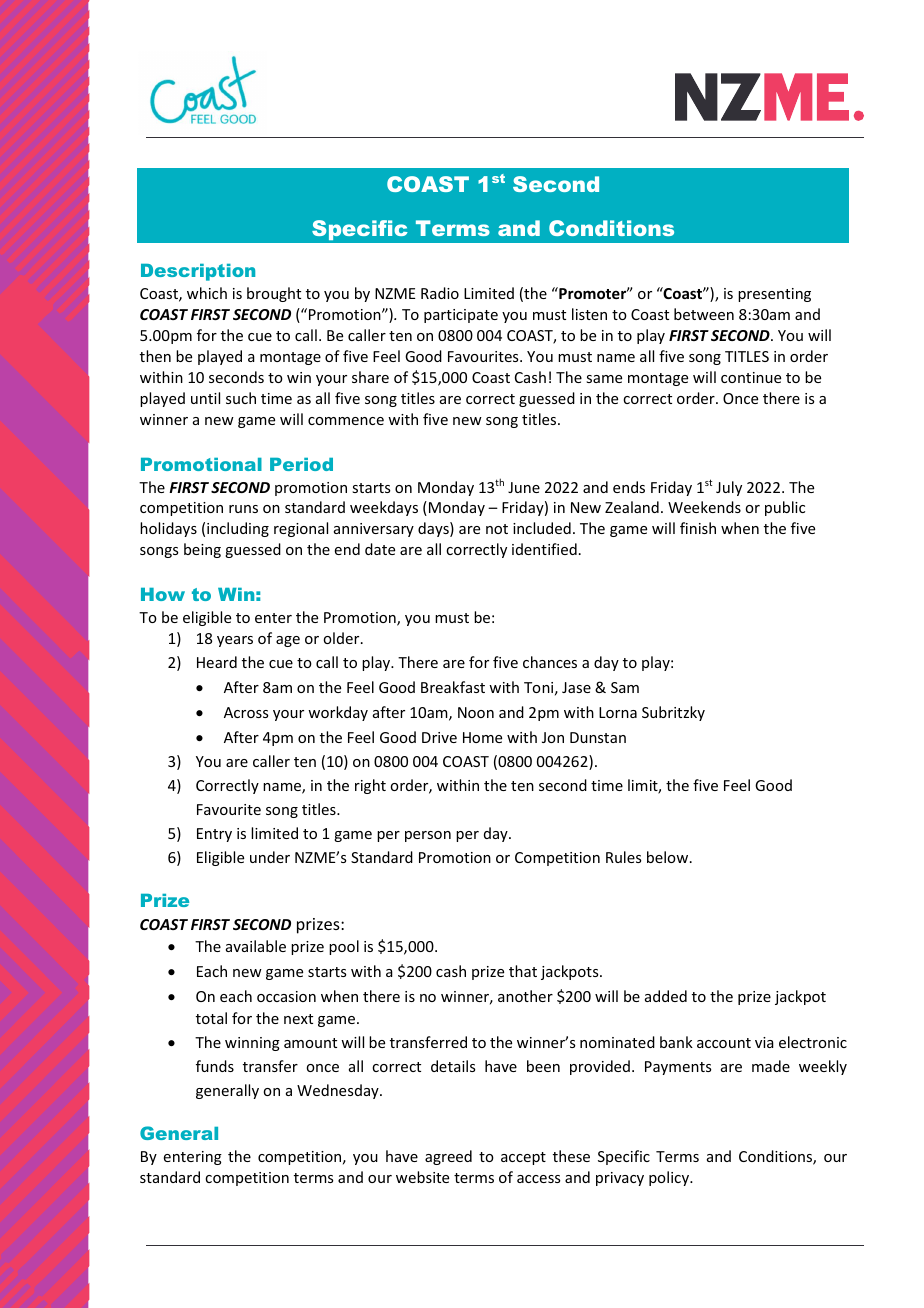 The height and width of the screenshot is (1308, 924). I want to click on person, so click(428, 836).
